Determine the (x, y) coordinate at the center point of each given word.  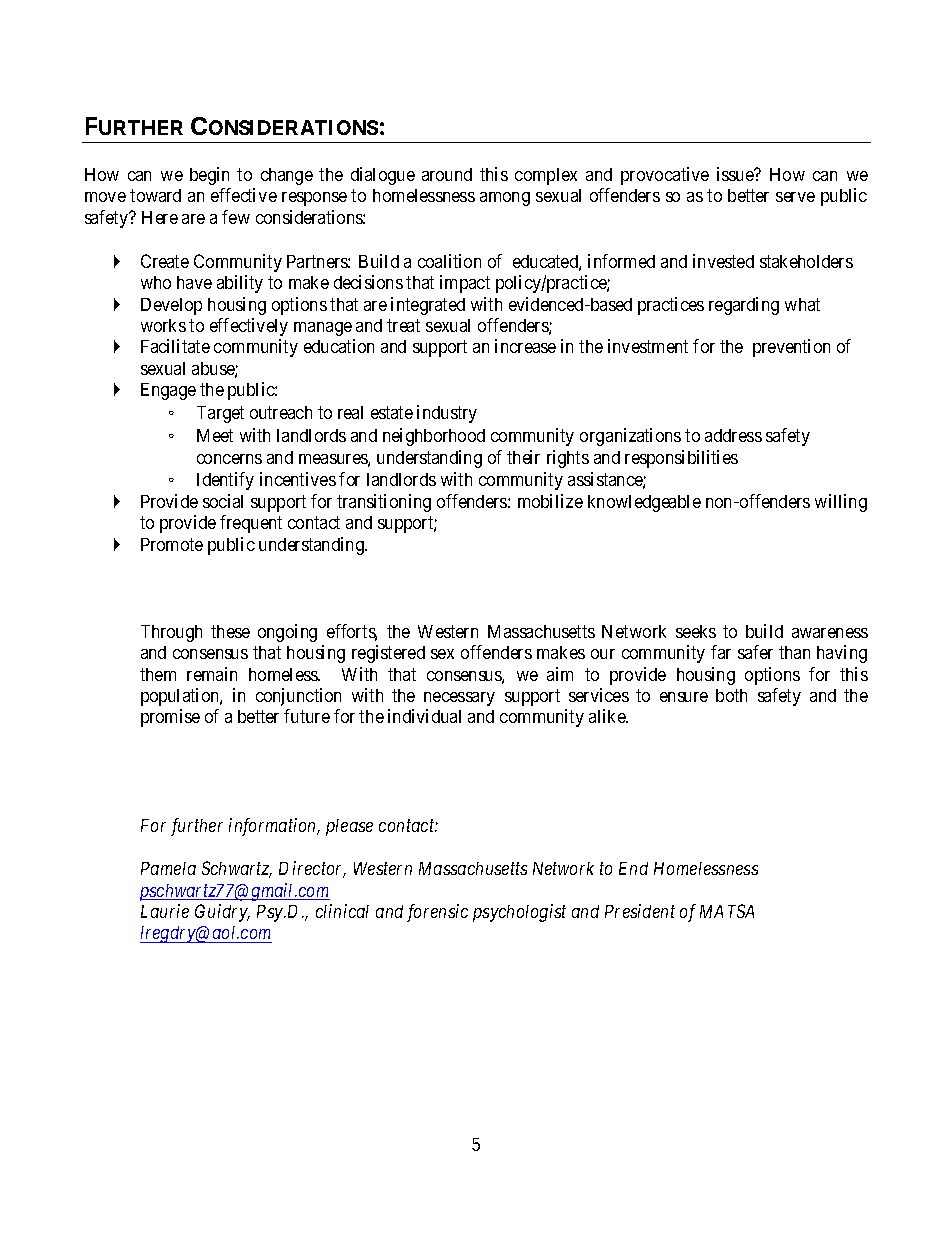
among (505, 199)
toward (155, 195)
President (640, 911)
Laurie (165, 911)
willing (841, 503)
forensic (437, 913)
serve (795, 197)
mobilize (550, 501)
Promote (172, 544)
